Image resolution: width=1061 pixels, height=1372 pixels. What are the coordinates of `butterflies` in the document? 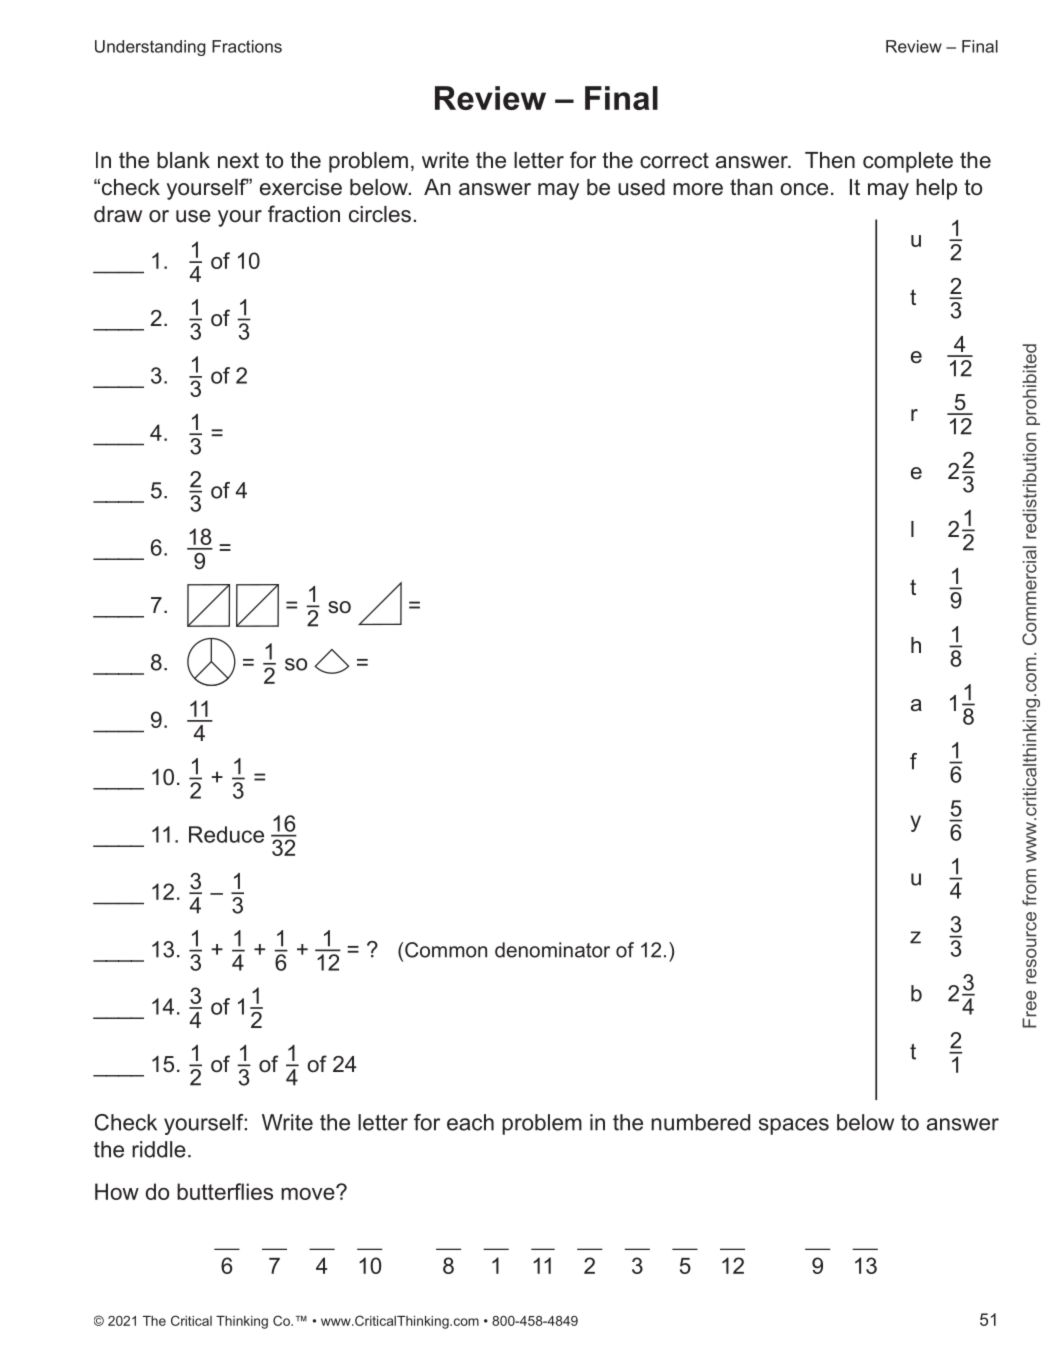 It's located at (225, 1191).
